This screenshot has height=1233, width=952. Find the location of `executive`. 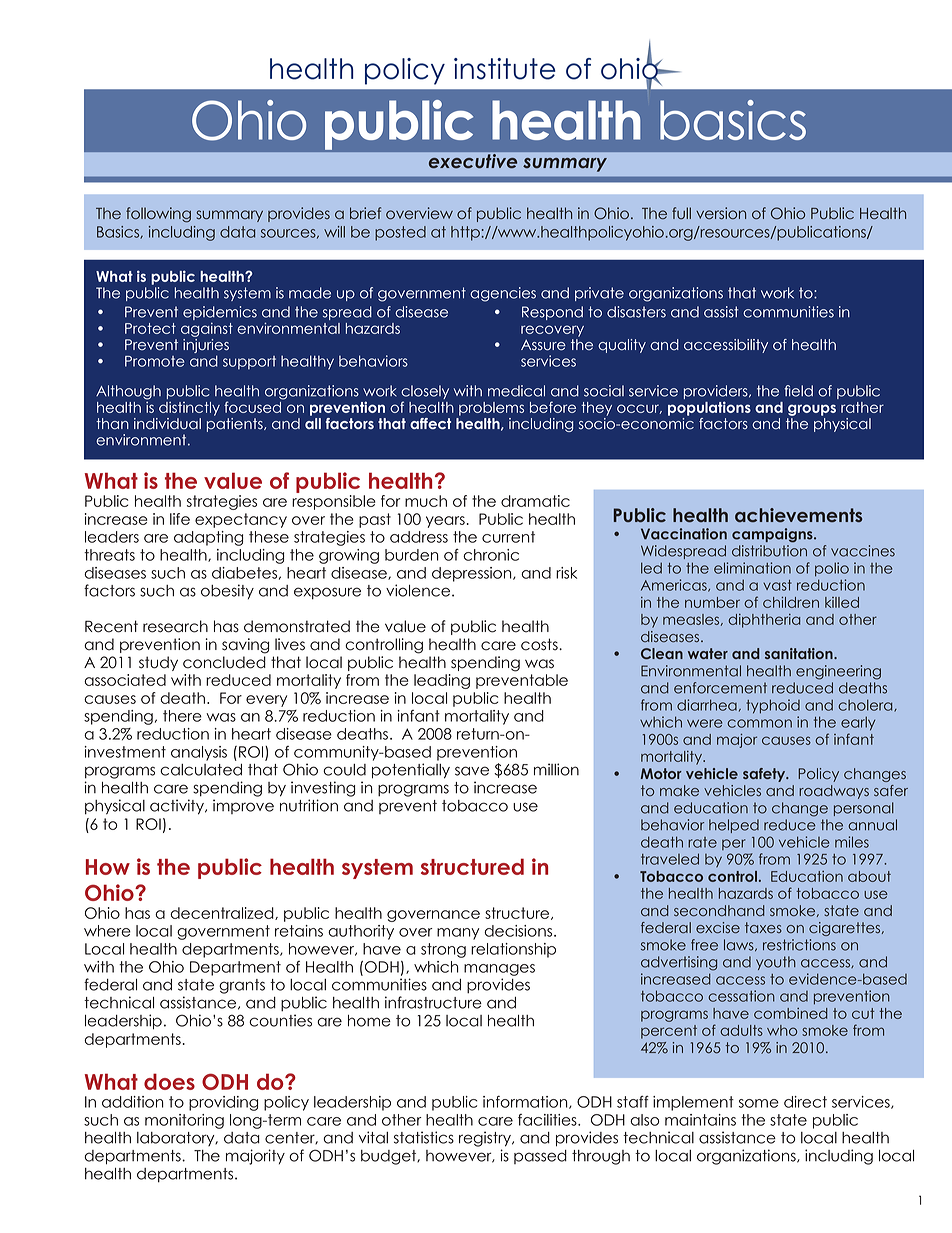

executive is located at coordinates (473, 161).
